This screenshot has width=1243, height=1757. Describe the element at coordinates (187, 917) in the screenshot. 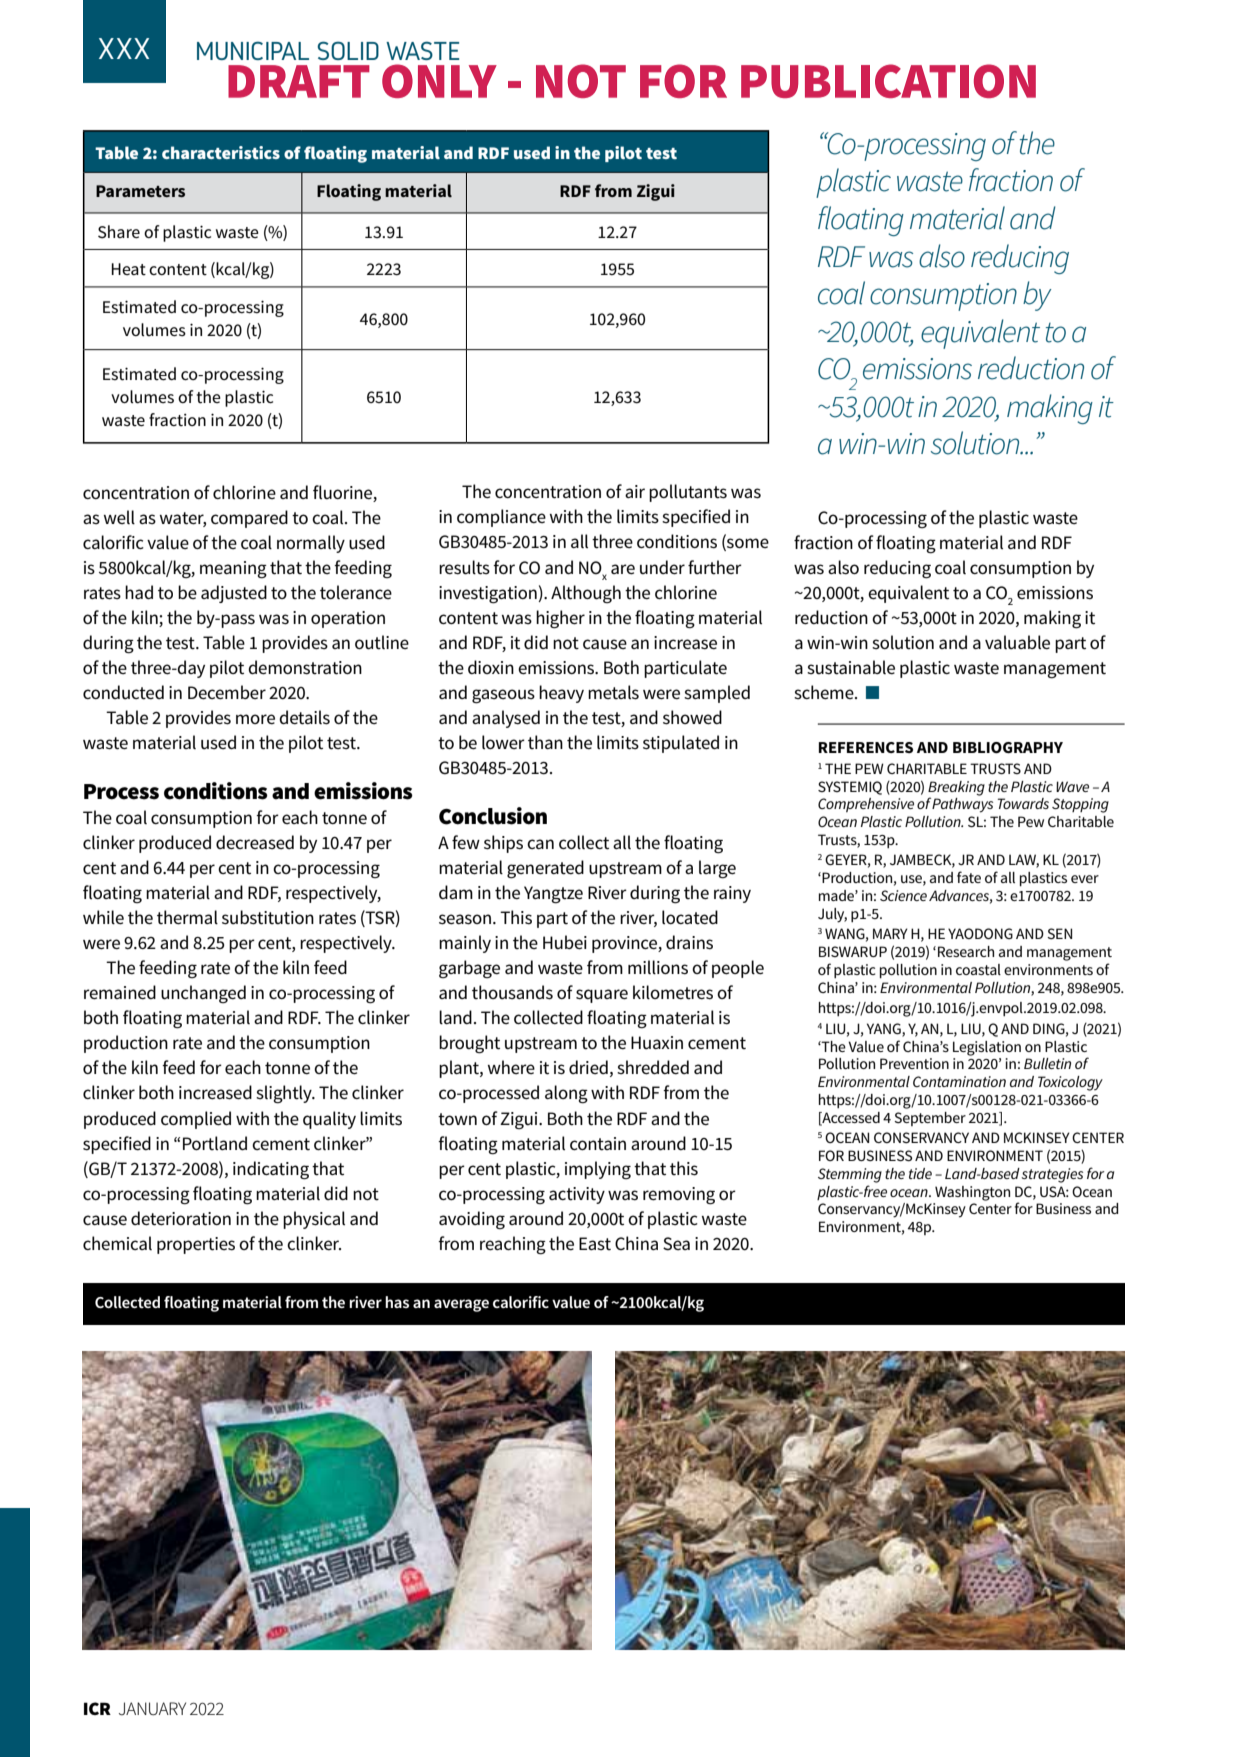

I see `thermal` at that location.
